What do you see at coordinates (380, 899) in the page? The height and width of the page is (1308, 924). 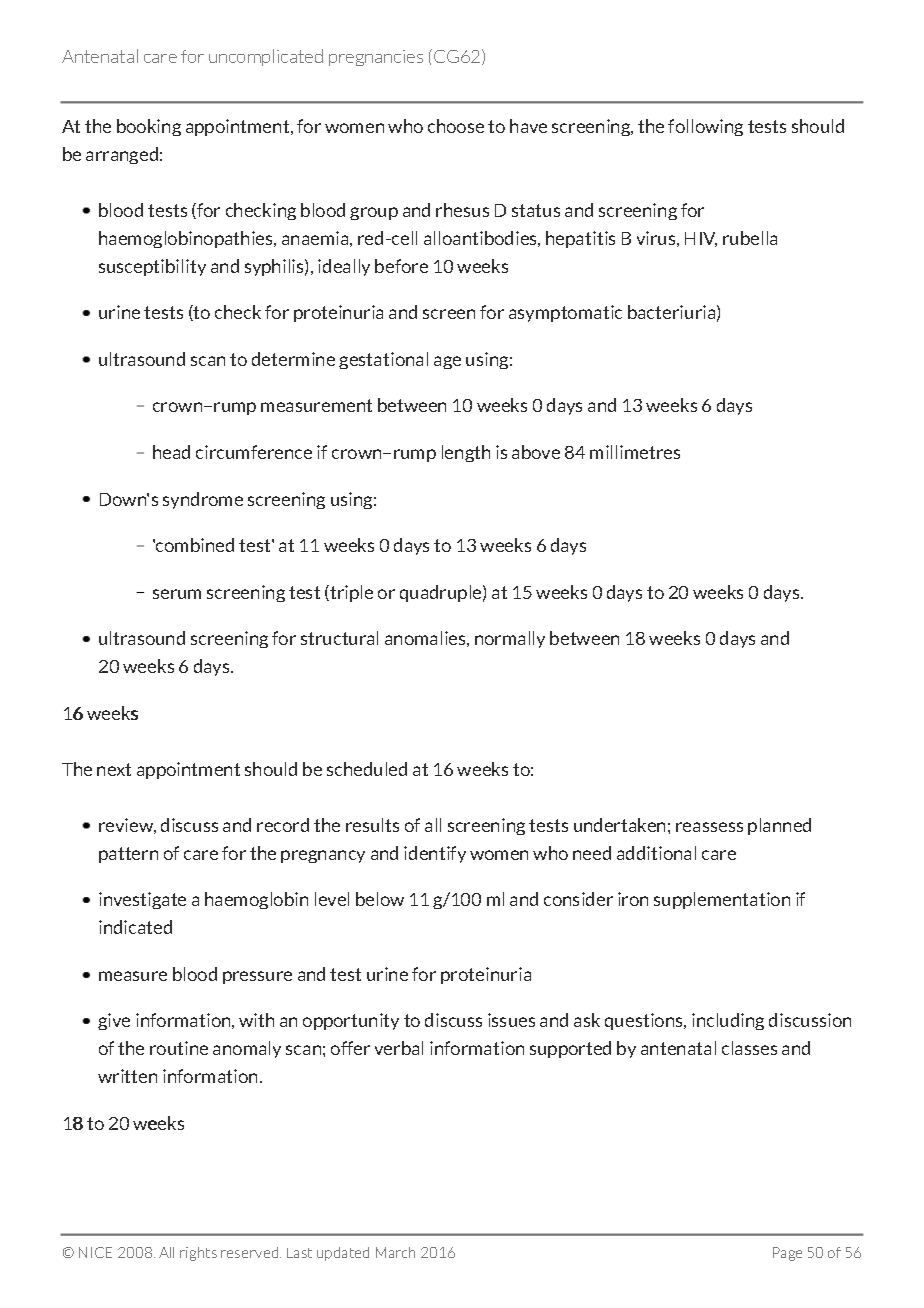 I see `below` at bounding box center [380, 899].
